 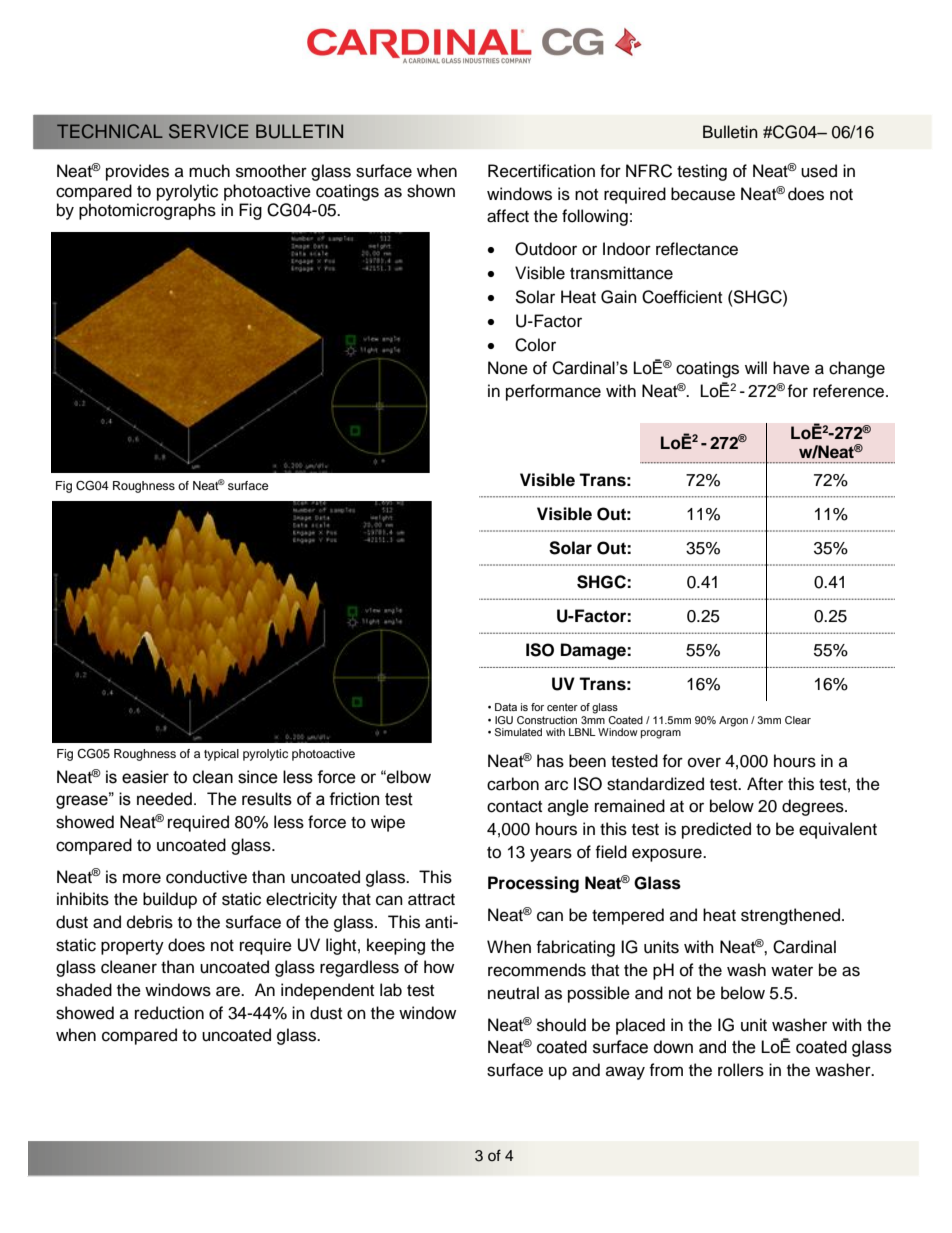 I want to click on photomicrographs, so click(x=147, y=211).
